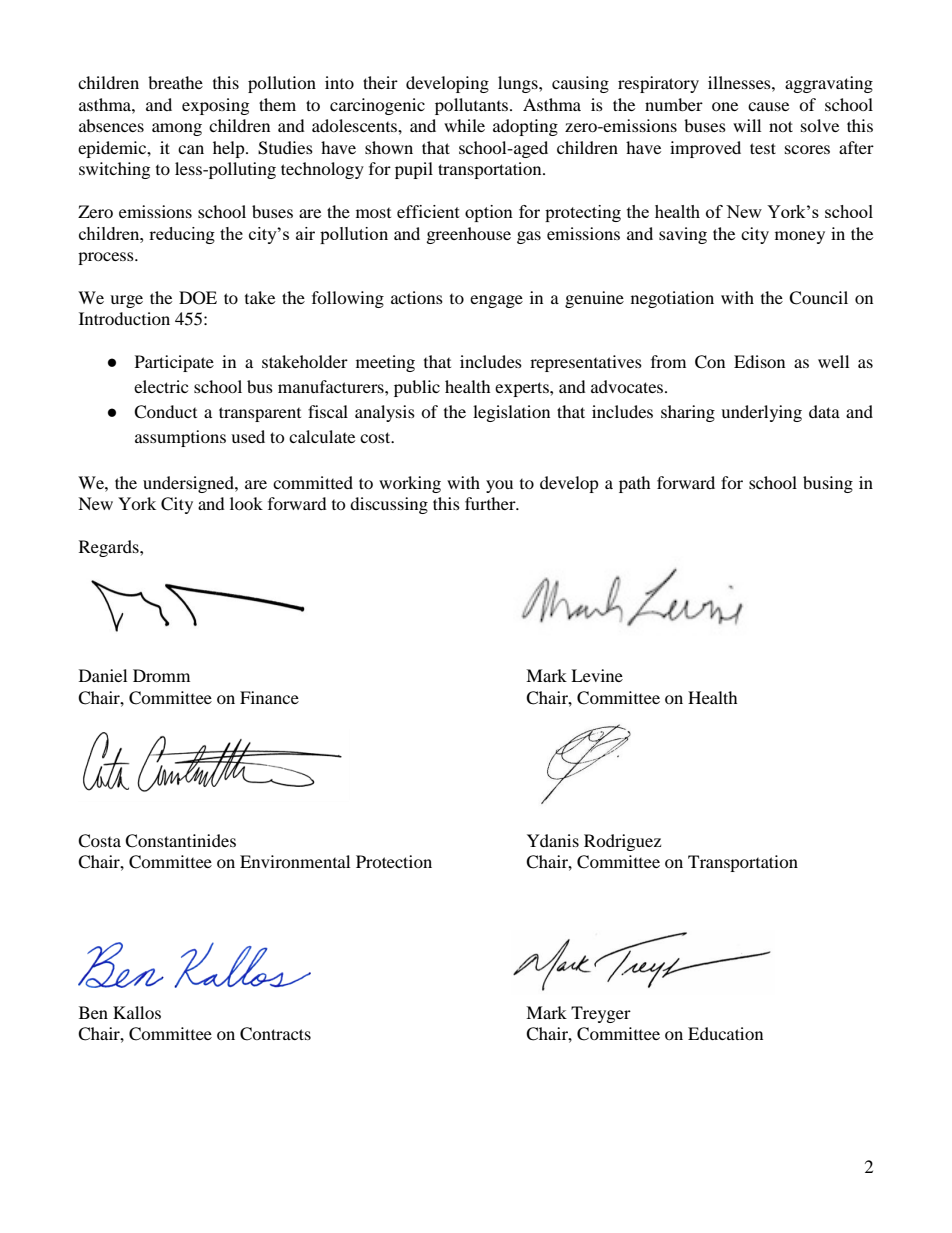  What do you see at coordinates (597, 675) in the screenshot?
I see `Levine` at bounding box center [597, 675].
